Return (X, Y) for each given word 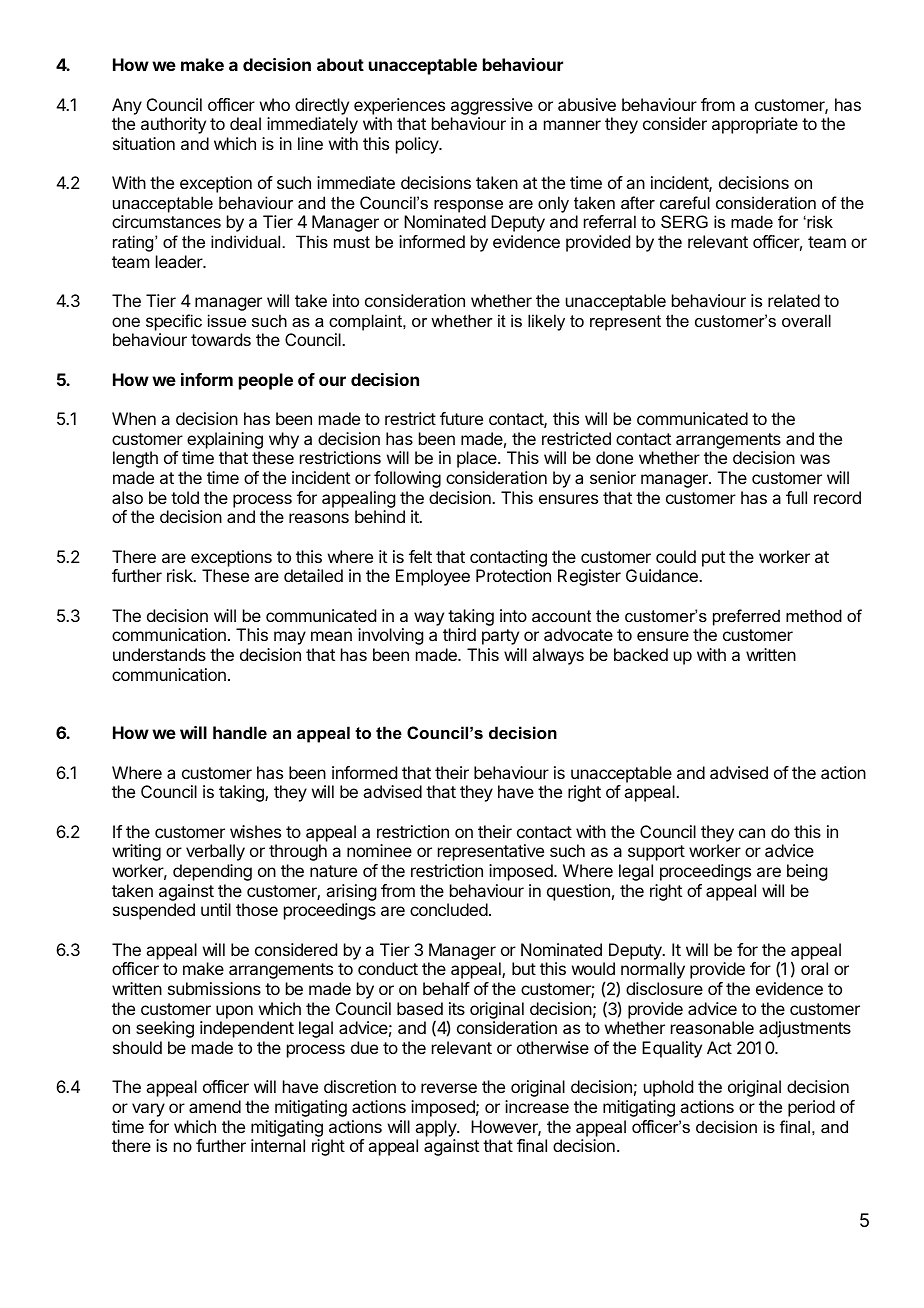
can (752, 833)
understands (159, 654)
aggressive (492, 106)
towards (221, 339)
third (459, 634)
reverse (449, 1088)
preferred (746, 617)
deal (245, 123)
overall (806, 320)
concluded (449, 909)
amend (215, 1106)
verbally (215, 852)
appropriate (755, 125)
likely (546, 322)
